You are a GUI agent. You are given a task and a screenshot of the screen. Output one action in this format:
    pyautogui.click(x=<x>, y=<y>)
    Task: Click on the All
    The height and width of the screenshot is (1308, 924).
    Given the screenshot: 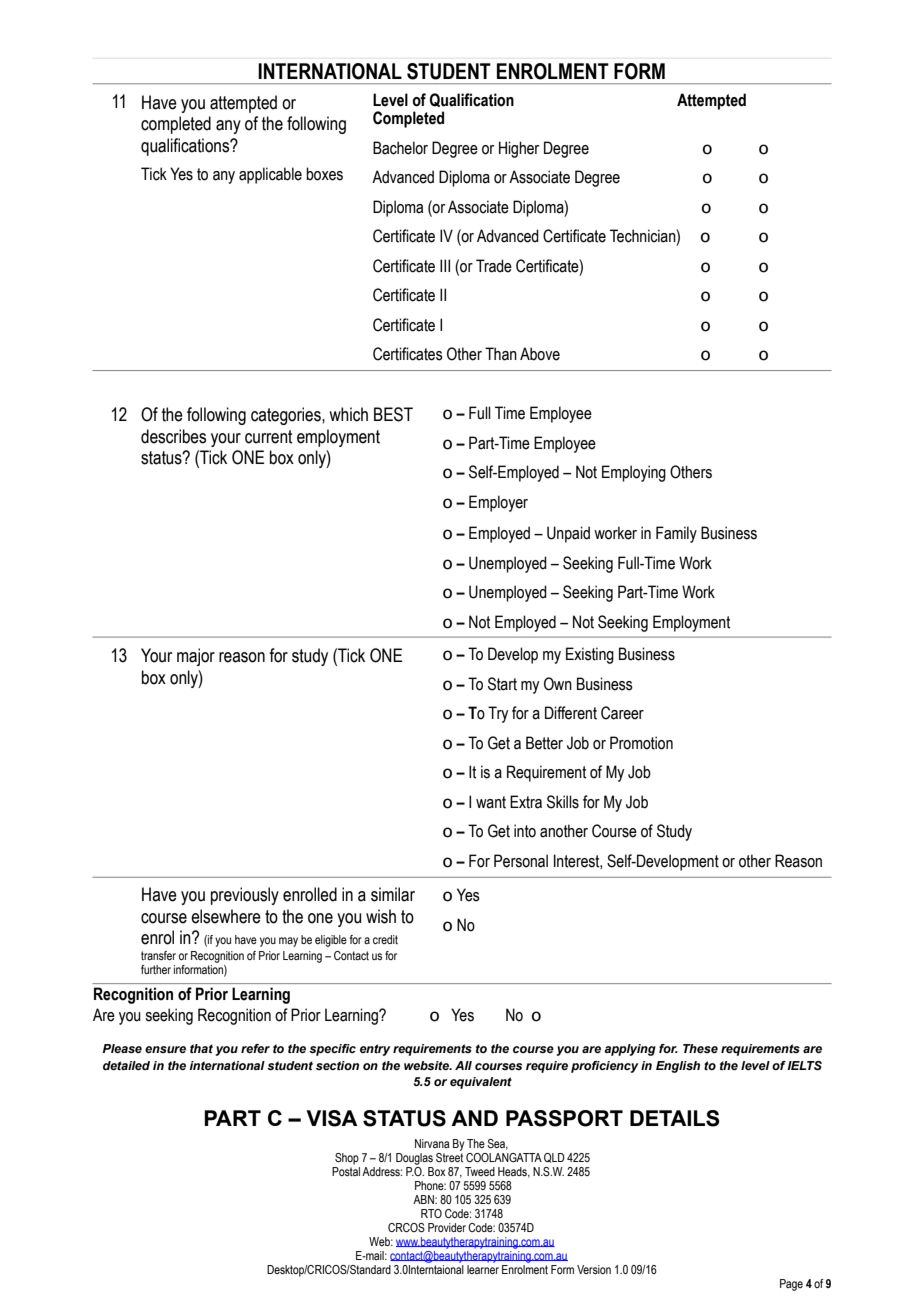 What is the action you would take?
    pyautogui.click(x=463, y=1065)
